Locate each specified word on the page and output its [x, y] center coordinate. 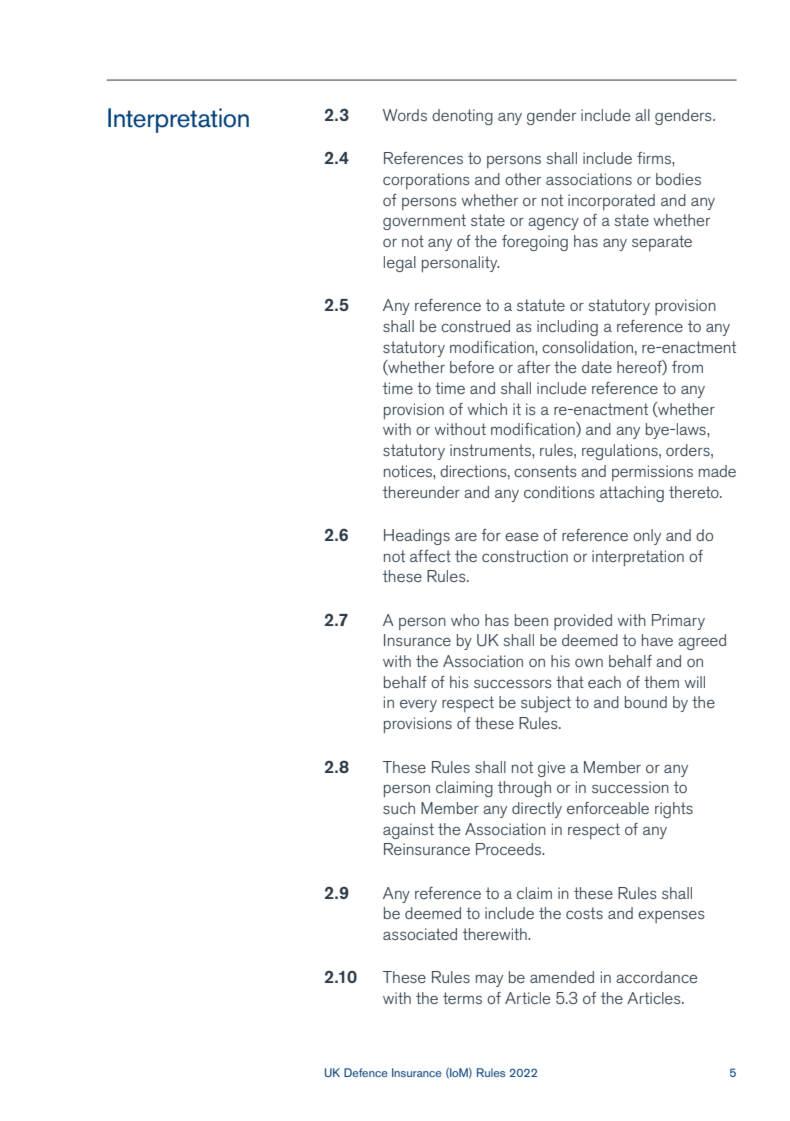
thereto [695, 492]
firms [655, 158]
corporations [426, 181]
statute [541, 305]
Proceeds [510, 849]
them [661, 682]
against [408, 831]
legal [400, 264]
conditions [559, 492]
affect [430, 556]
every [418, 705]
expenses [671, 916]
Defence [366, 1072]
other [523, 179]
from [687, 367]
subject [546, 704]
